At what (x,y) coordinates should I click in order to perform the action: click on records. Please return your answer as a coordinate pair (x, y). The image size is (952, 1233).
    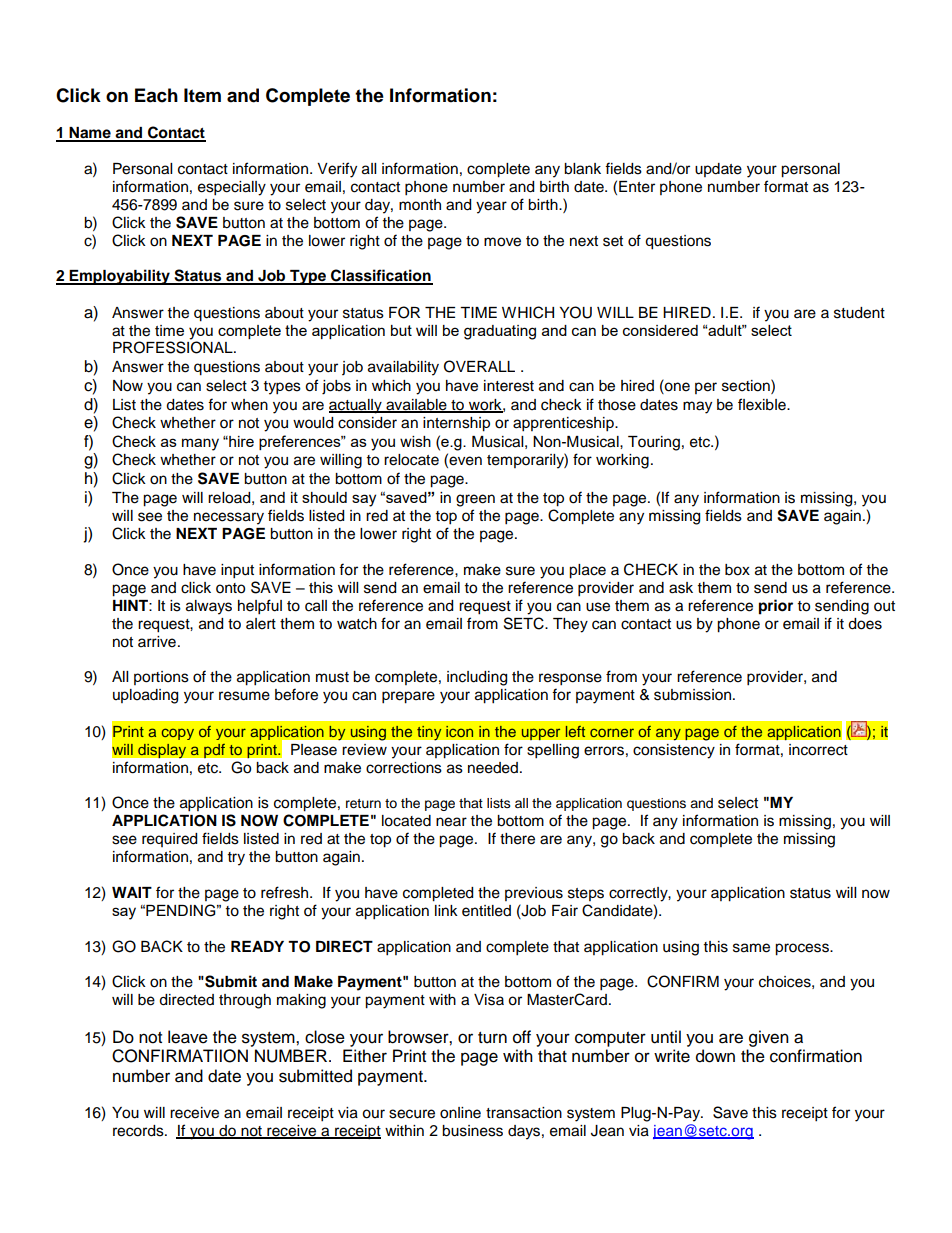
    Looking at the image, I should click on (139, 1131).
